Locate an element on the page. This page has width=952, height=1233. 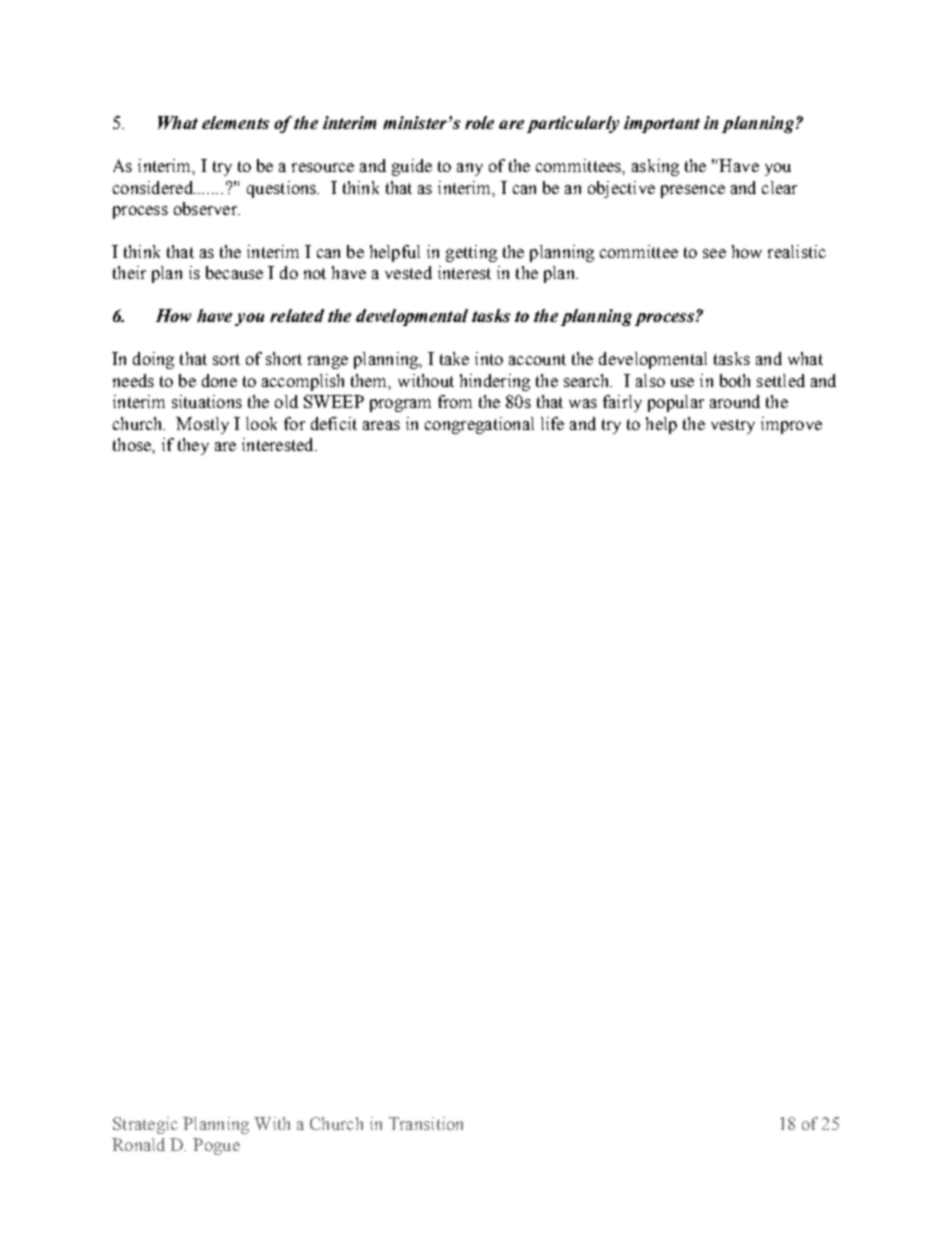
Strategic is located at coordinates (145, 1125).
